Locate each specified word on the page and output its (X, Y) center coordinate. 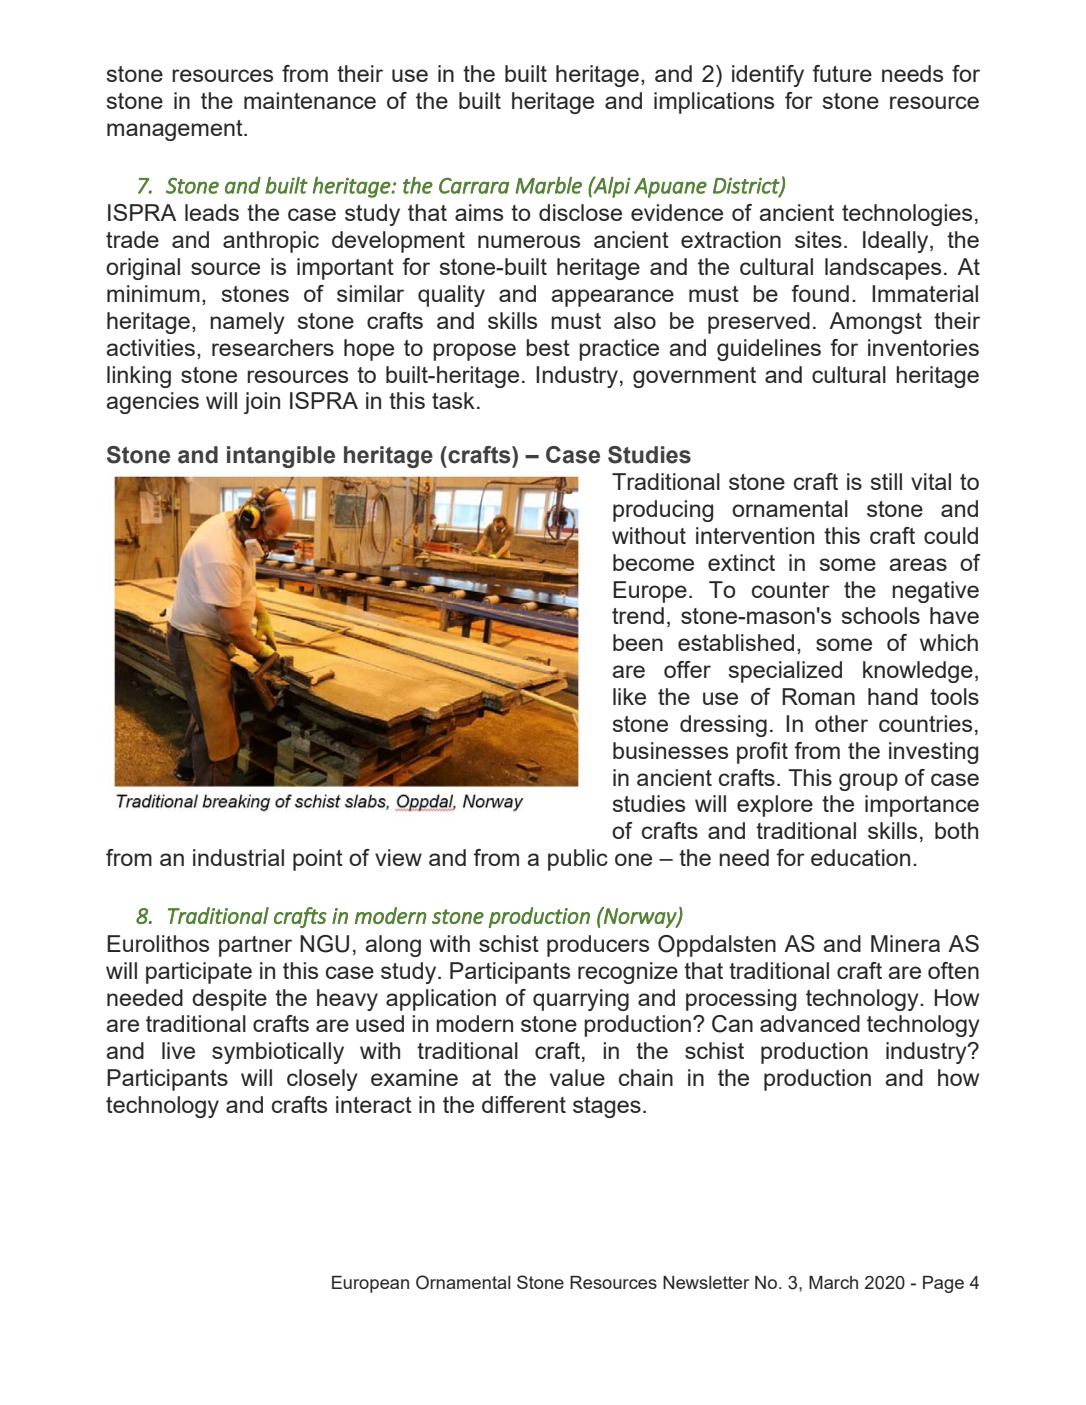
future (842, 73)
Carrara (474, 185)
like (629, 696)
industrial (238, 857)
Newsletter (706, 1282)
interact (374, 1104)
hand (893, 696)
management (176, 130)
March (833, 1282)
